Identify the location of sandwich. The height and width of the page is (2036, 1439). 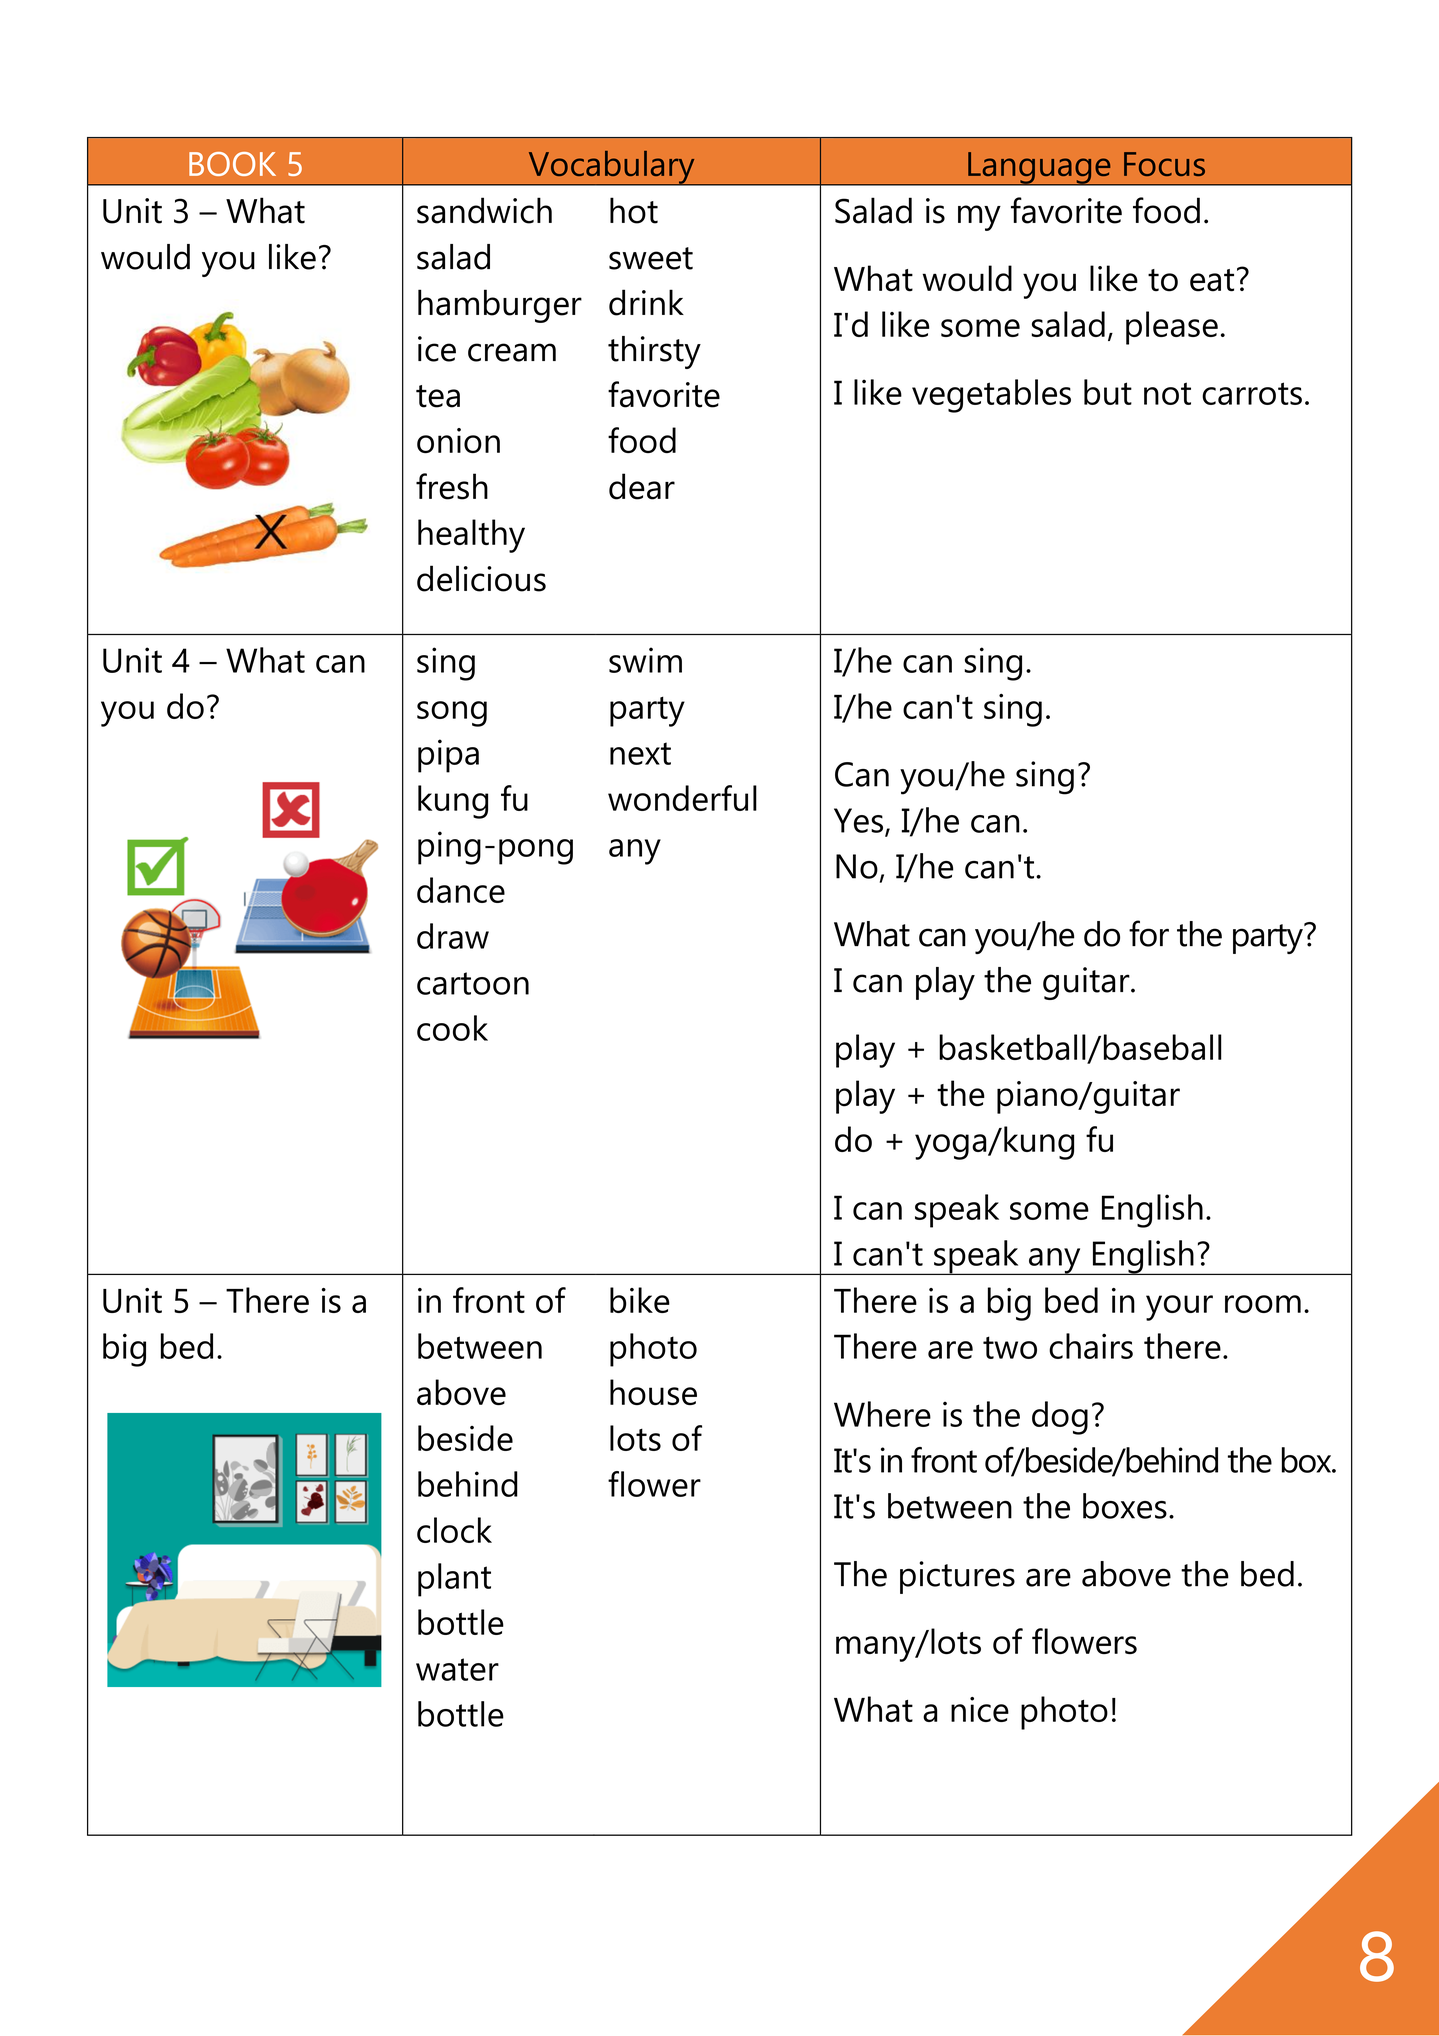
(484, 210).
